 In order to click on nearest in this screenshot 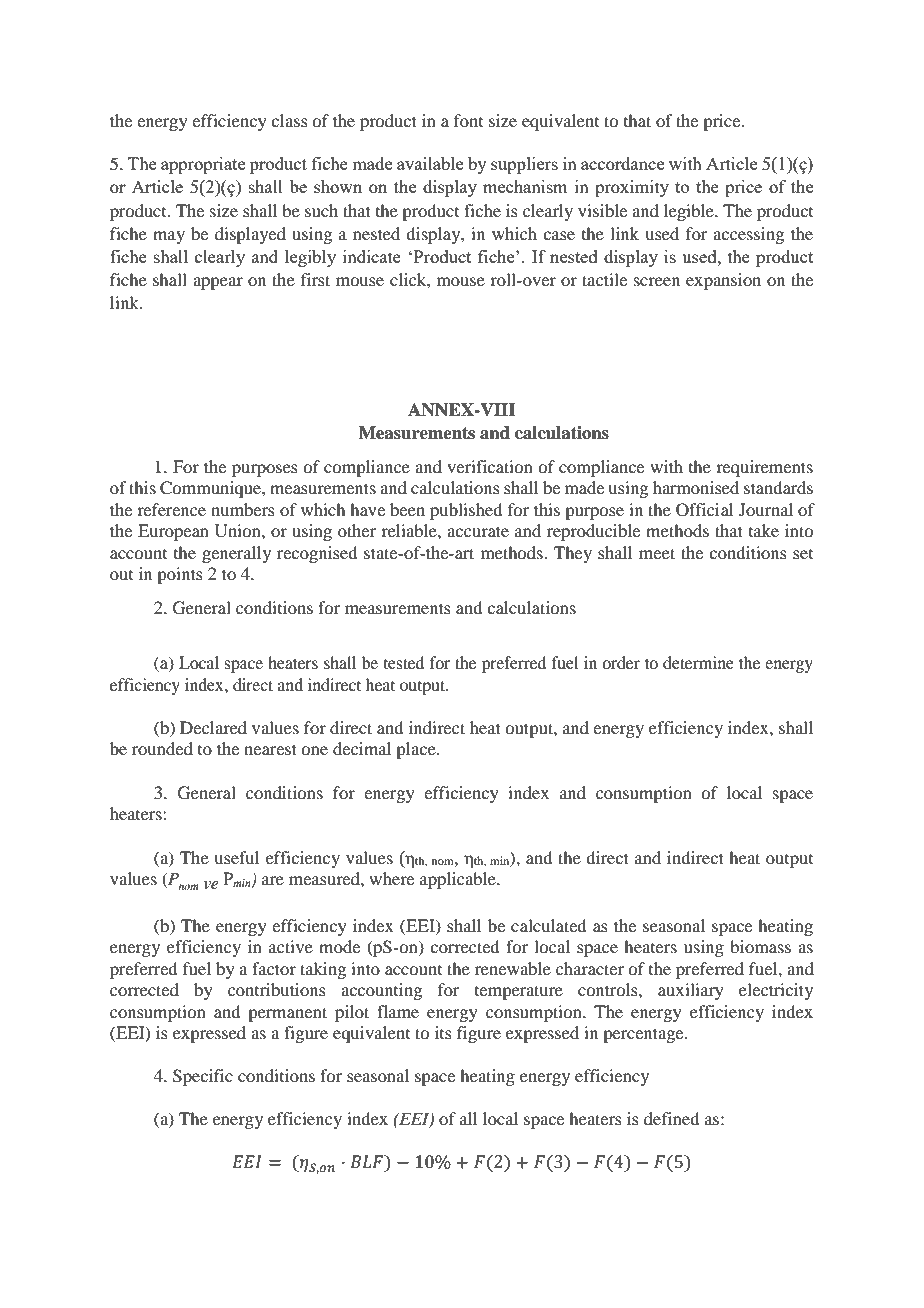, I will do `click(270, 749)`.
